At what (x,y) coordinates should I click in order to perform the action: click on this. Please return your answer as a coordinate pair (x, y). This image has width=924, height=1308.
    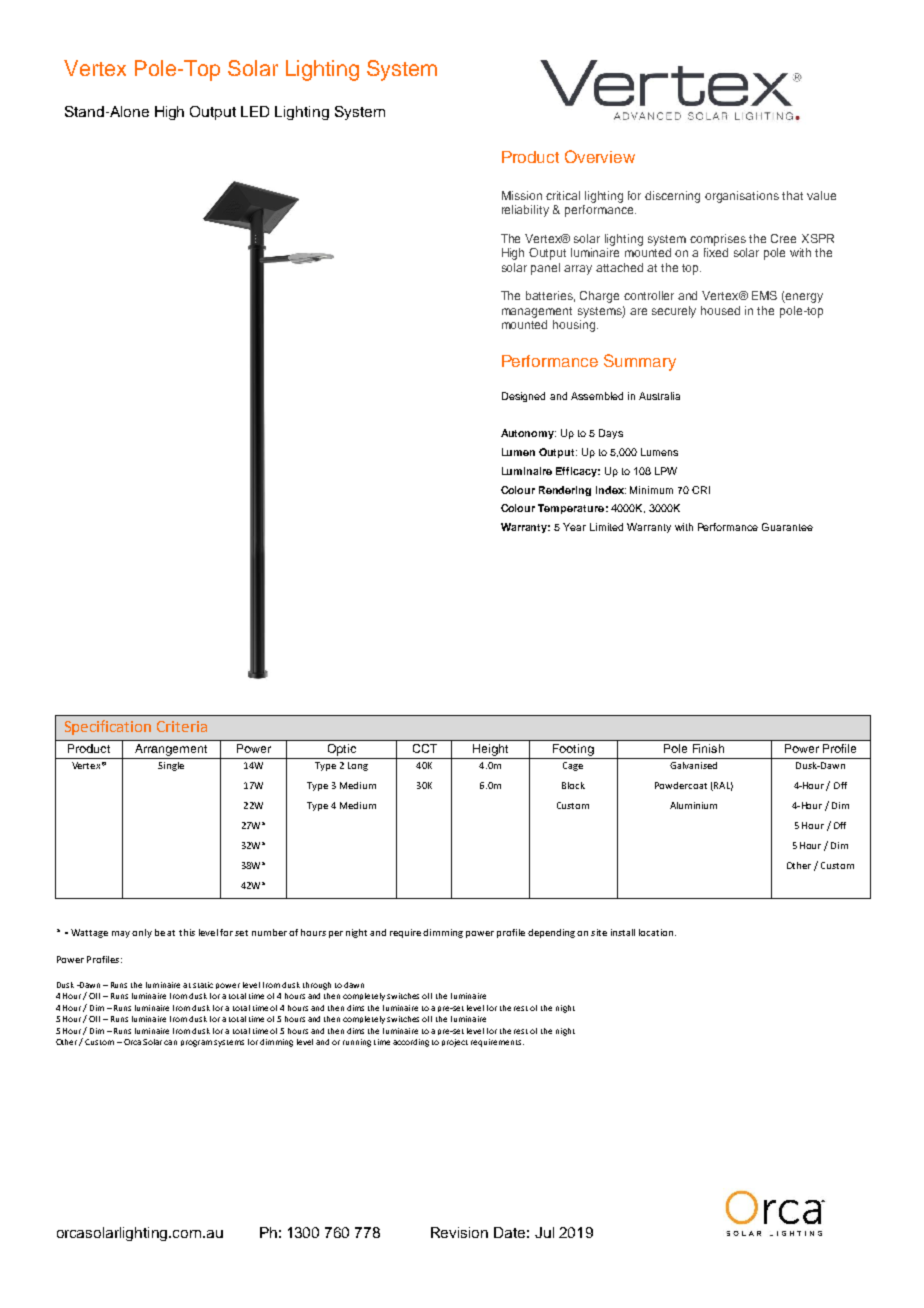
    Looking at the image, I should click on (187, 932).
